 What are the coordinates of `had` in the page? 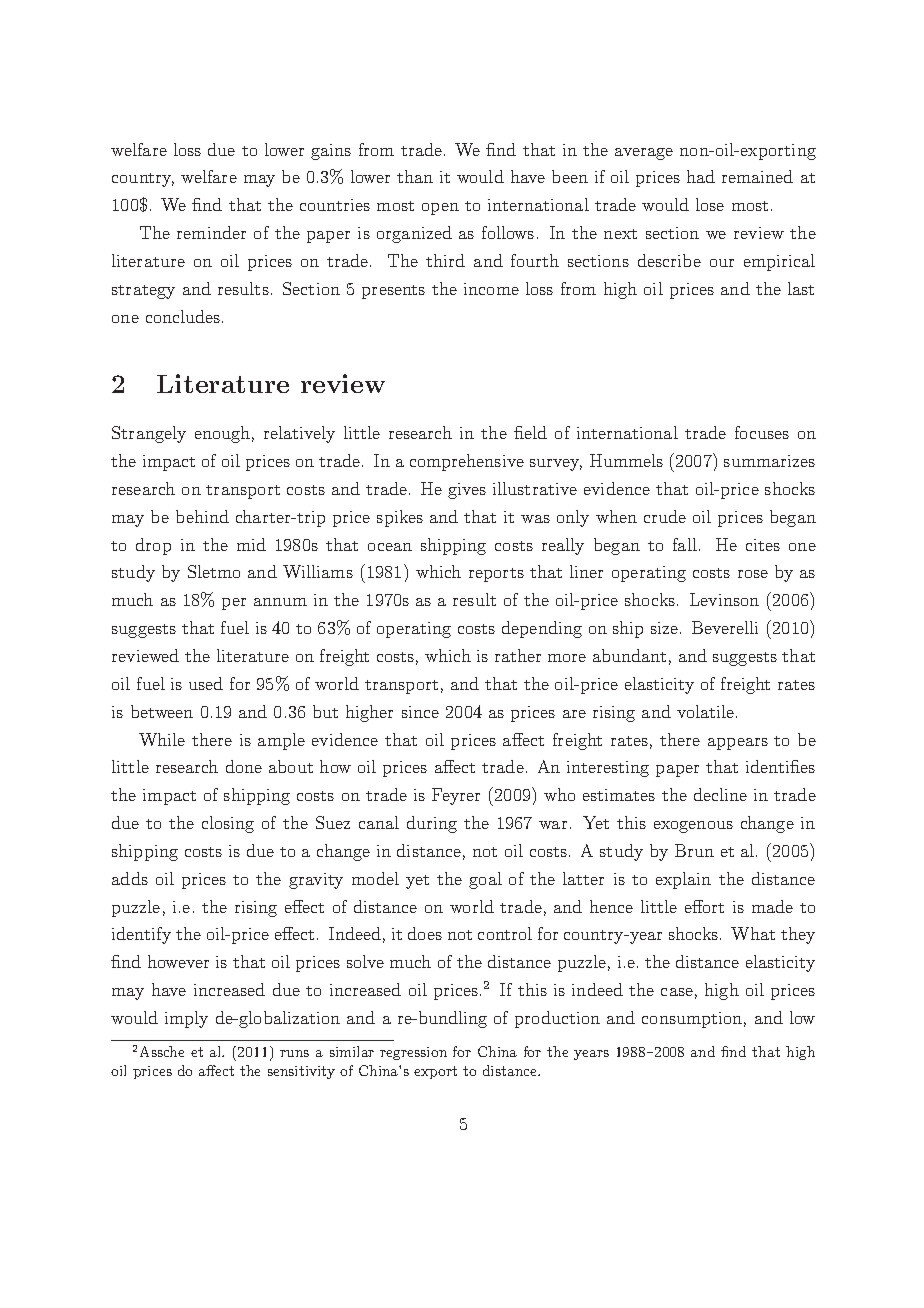 It's located at (701, 176).
